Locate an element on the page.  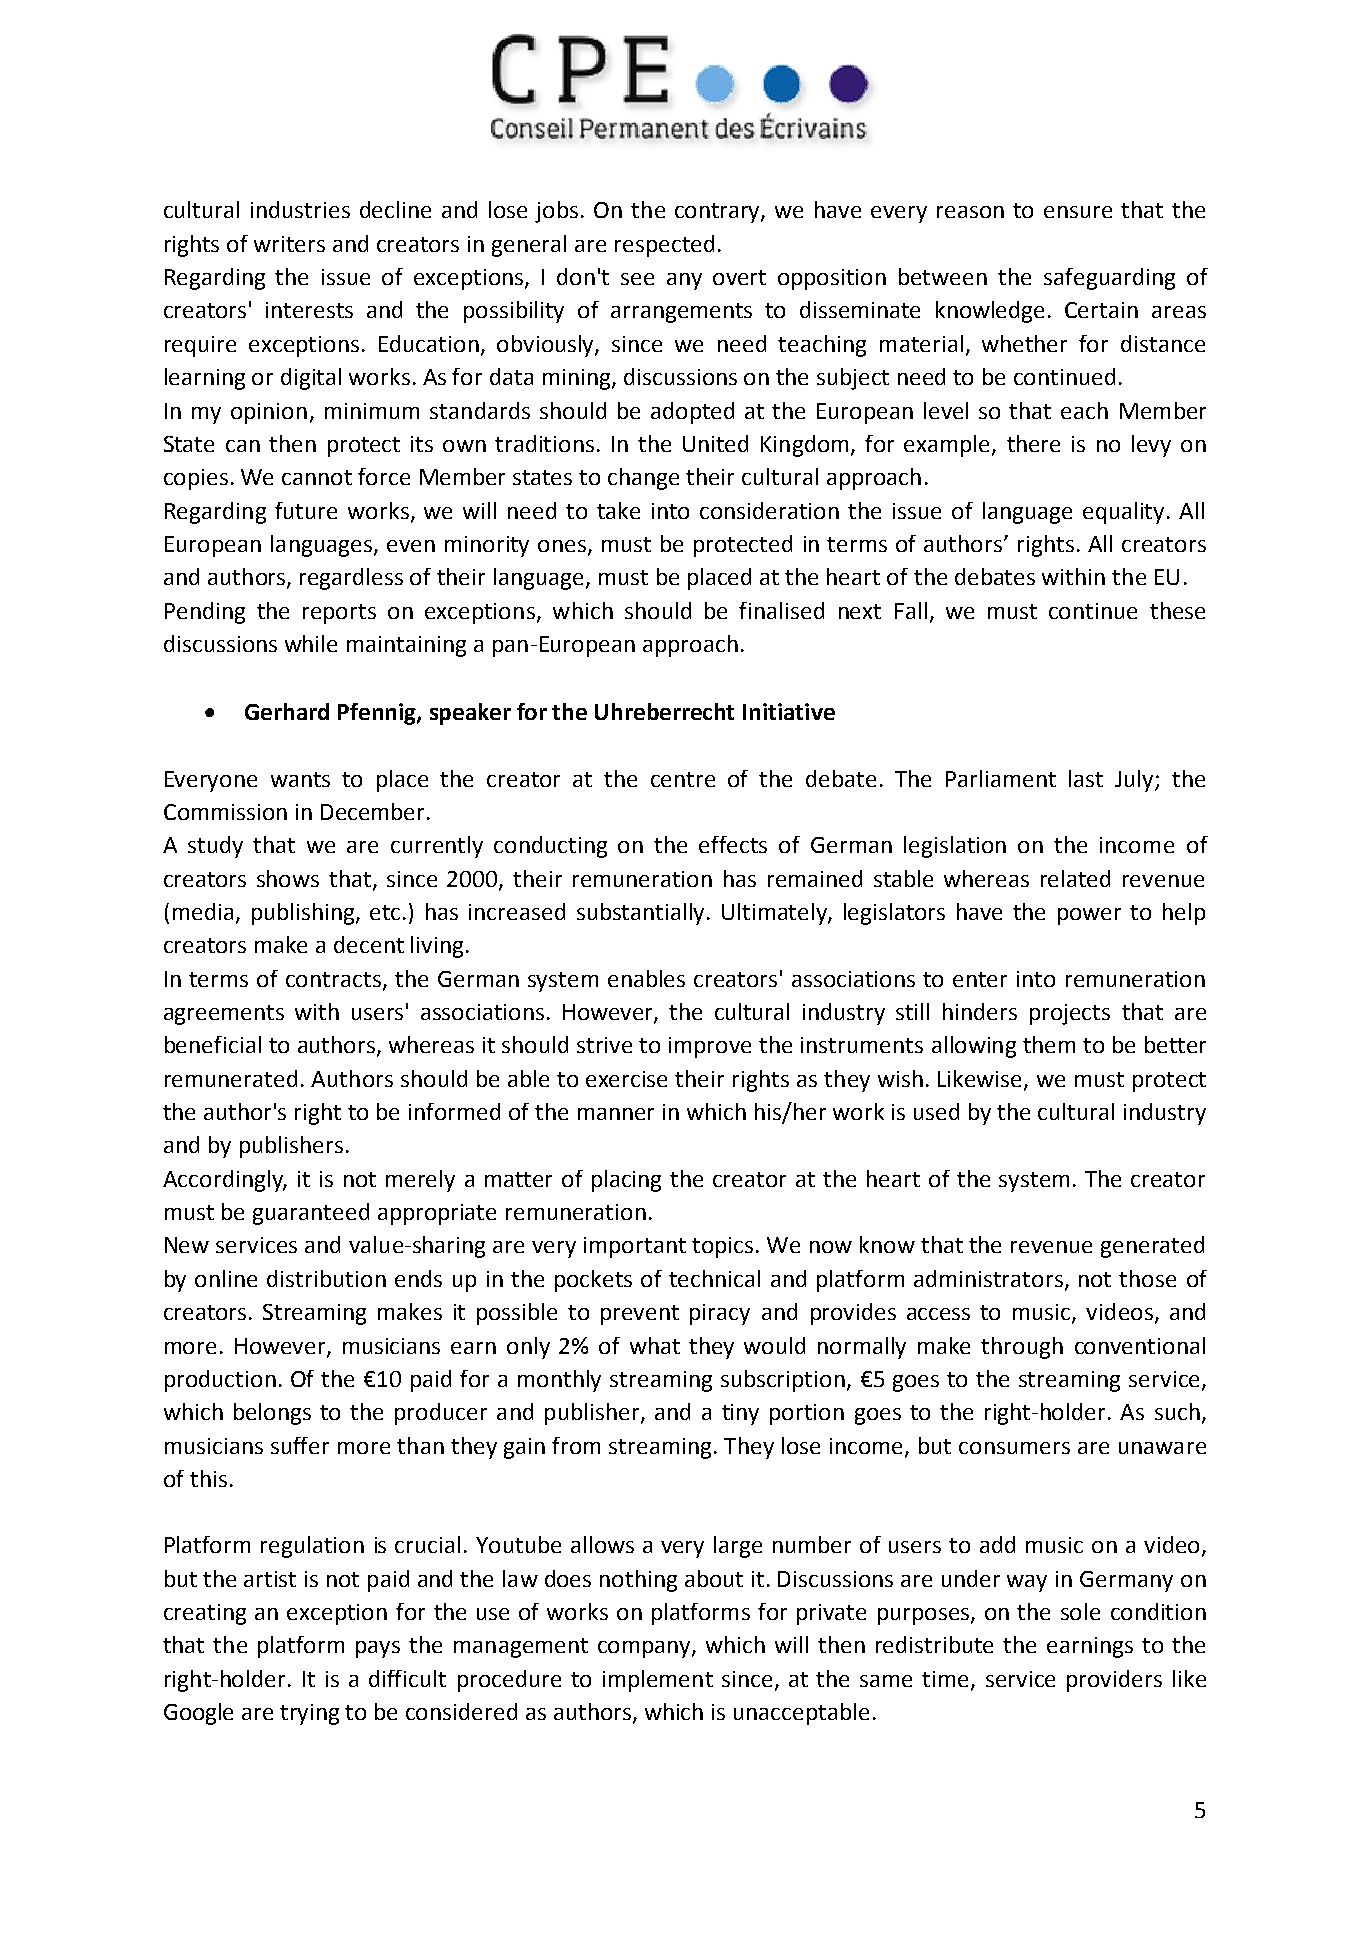
respected is located at coordinates (664, 246).
